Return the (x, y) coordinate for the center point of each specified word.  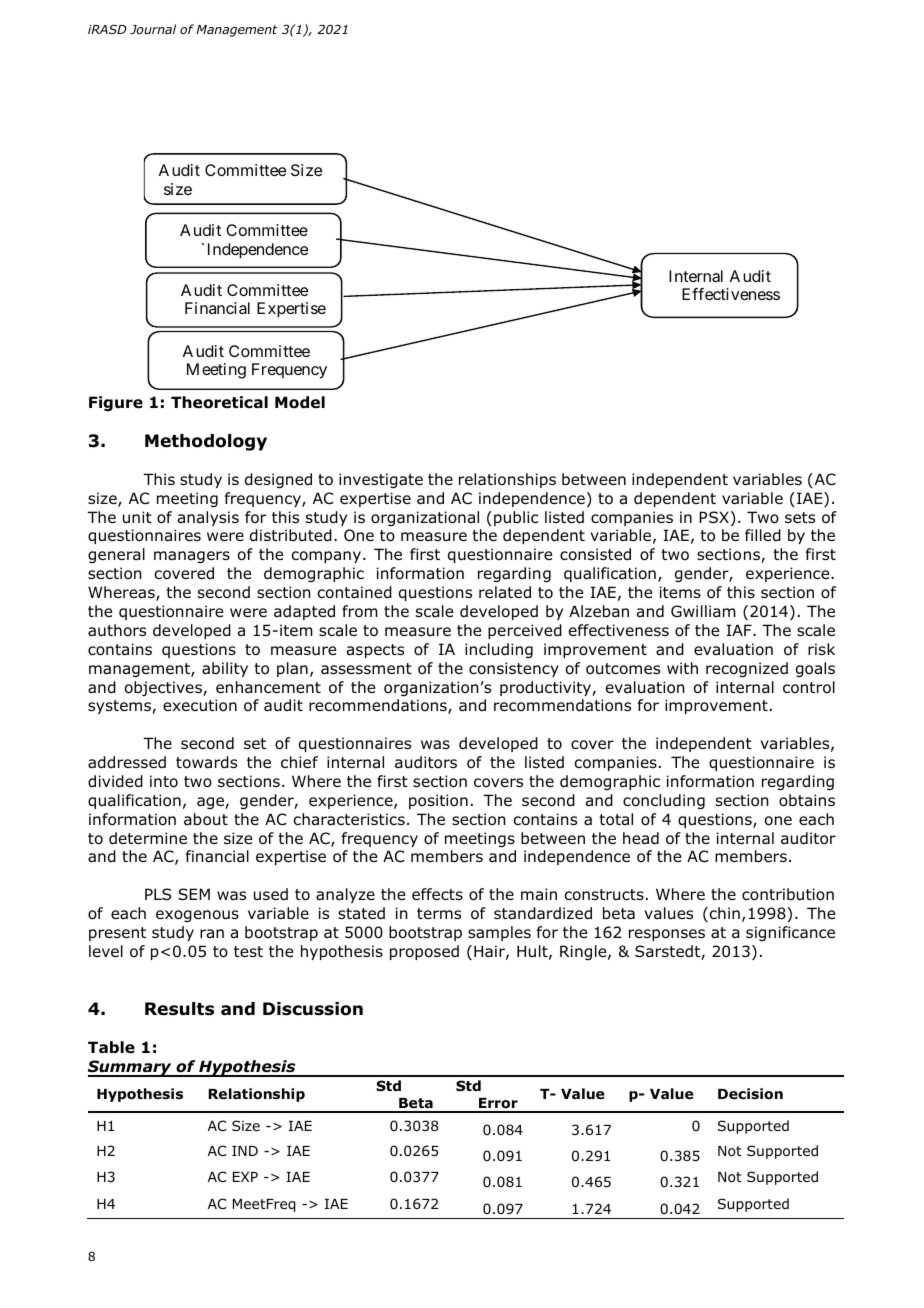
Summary (131, 1068)
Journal (153, 29)
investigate (381, 480)
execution (200, 705)
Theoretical (219, 402)
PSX (714, 517)
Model (300, 402)
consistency (514, 669)
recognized (747, 669)
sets (800, 517)
